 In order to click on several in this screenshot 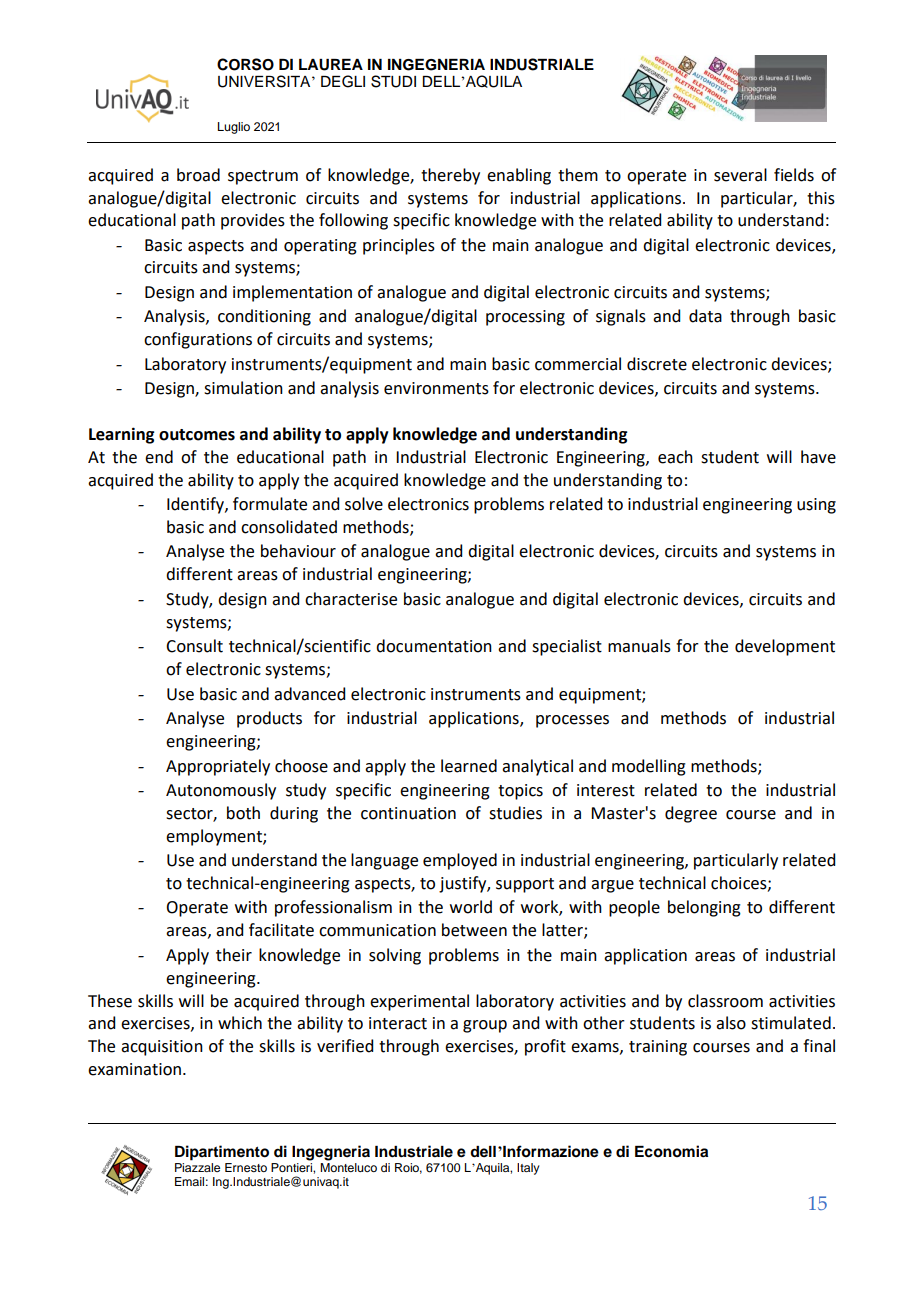, I will do `click(740, 175)`.
